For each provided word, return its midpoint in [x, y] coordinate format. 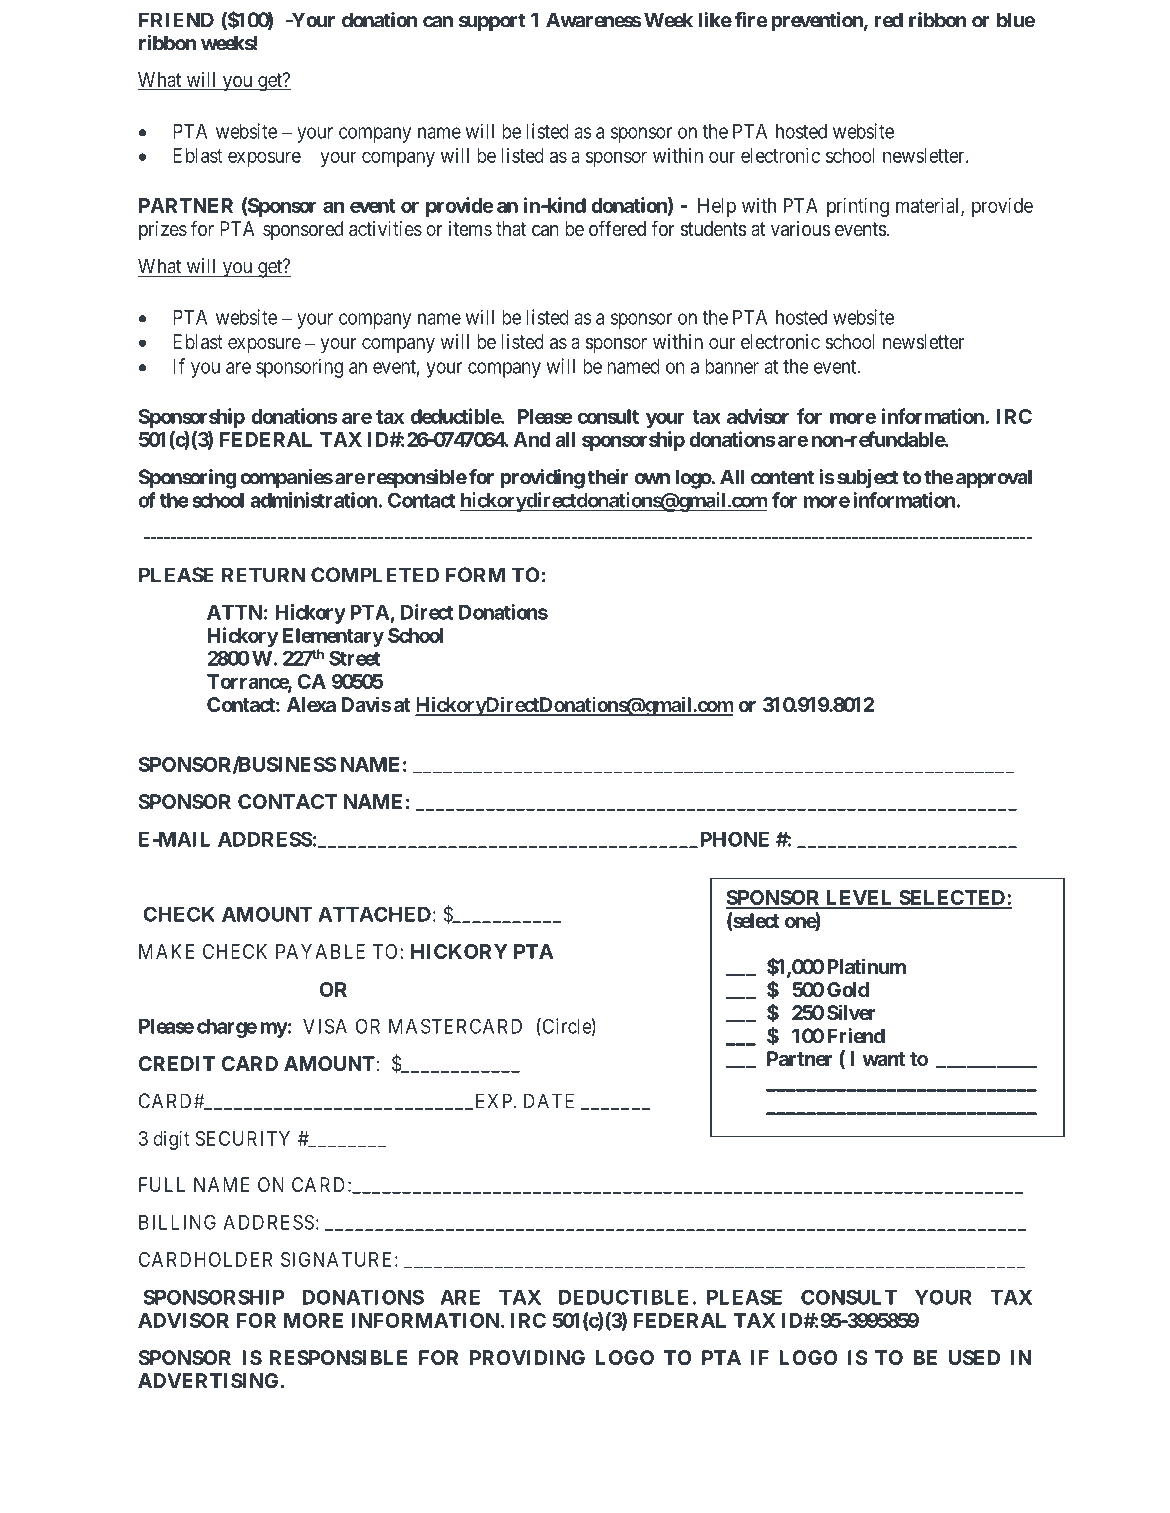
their [608, 477]
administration [313, 500]
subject [867, 479]
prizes [163, 230]
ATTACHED [374, 914]
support [492, 22]
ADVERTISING [208, 1380]
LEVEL [860, 899]
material [929, 206]
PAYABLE [320, 951]
